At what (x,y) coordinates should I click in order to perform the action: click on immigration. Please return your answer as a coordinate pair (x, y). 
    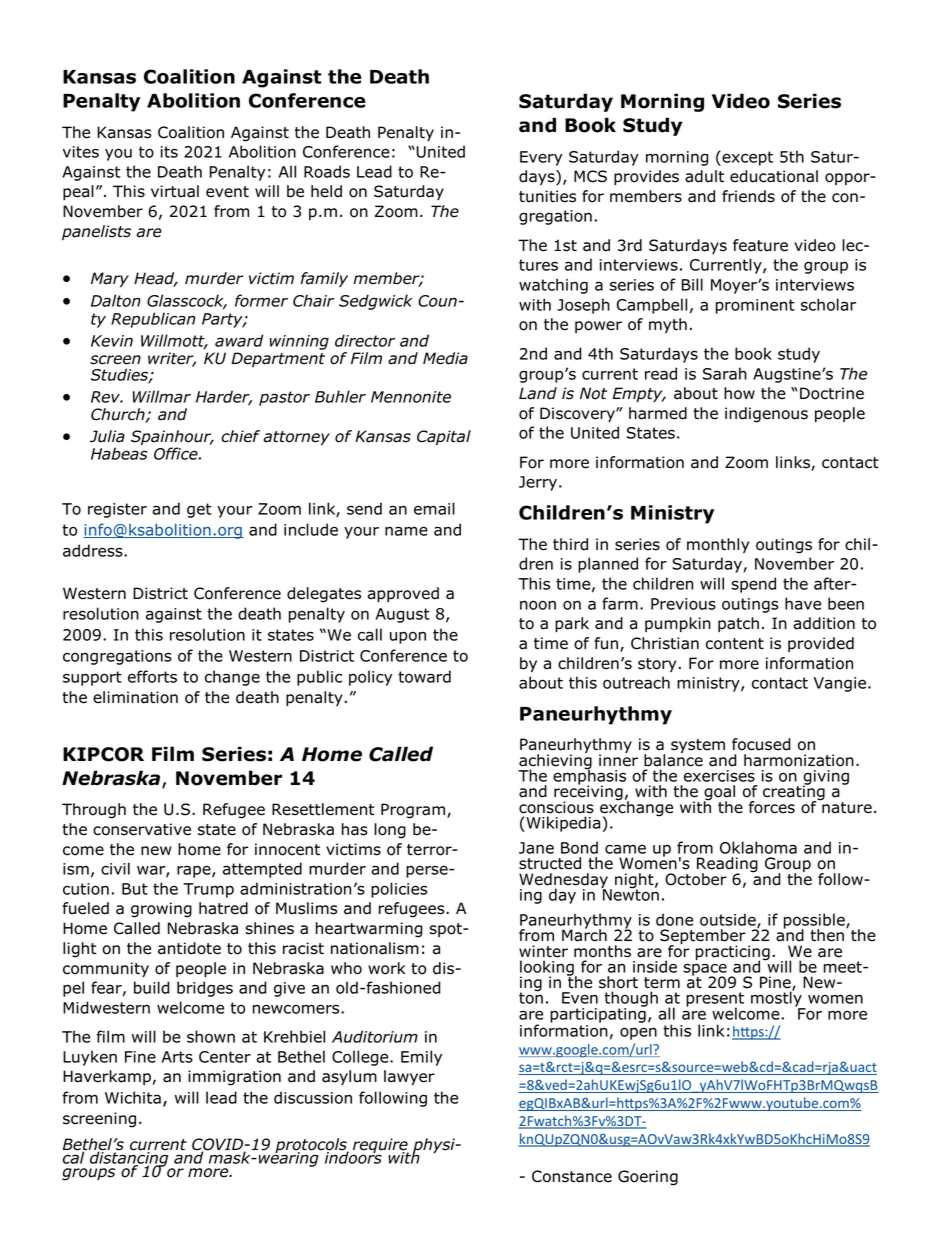
    Looking at the image, I should click on (234, 1078).
